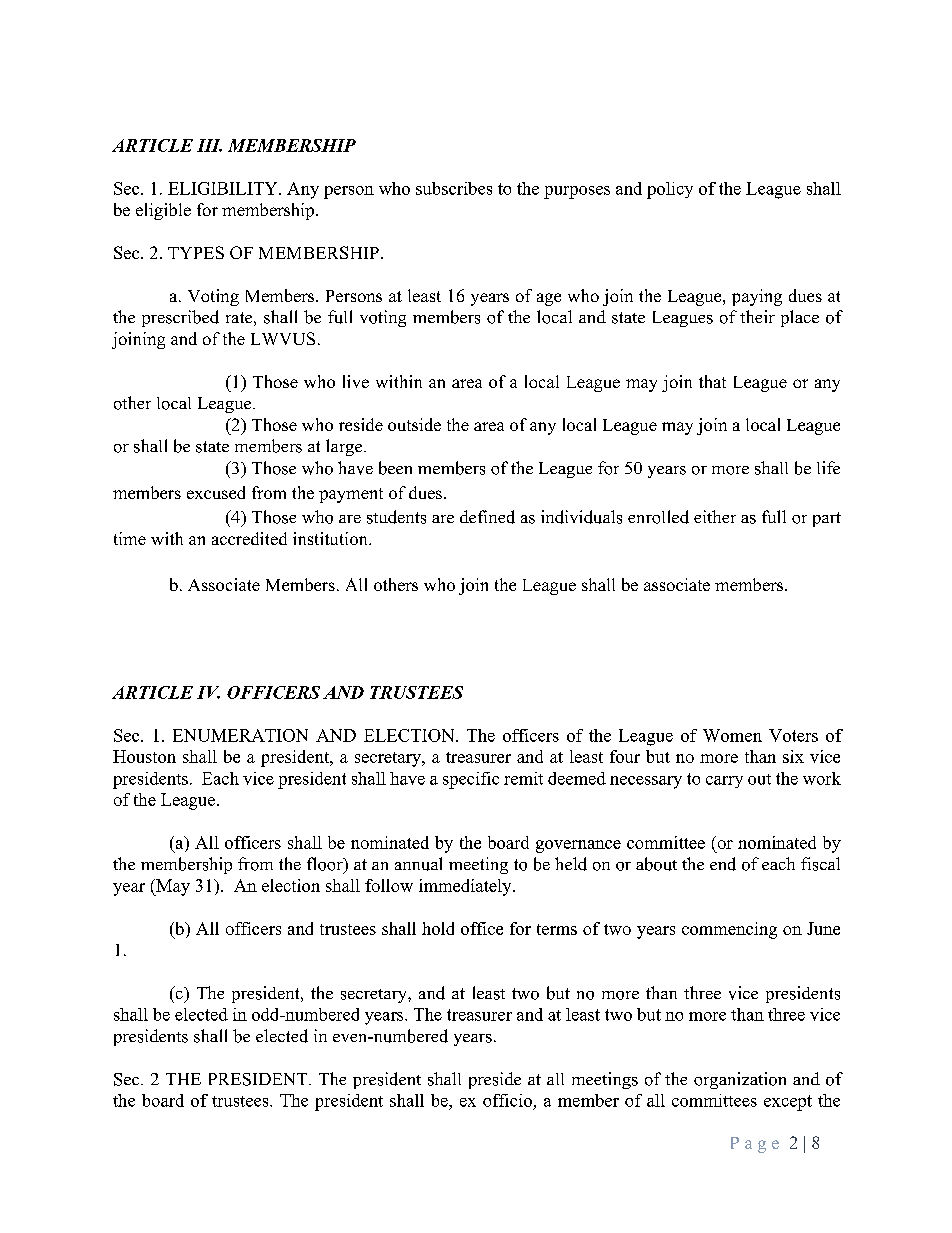 Image resolution: width=952 pixels, height=1233 pixels. What do you see at coordinates (414, 424) in the screenshot?
I see `outside` at bounding box center [414, 424].
